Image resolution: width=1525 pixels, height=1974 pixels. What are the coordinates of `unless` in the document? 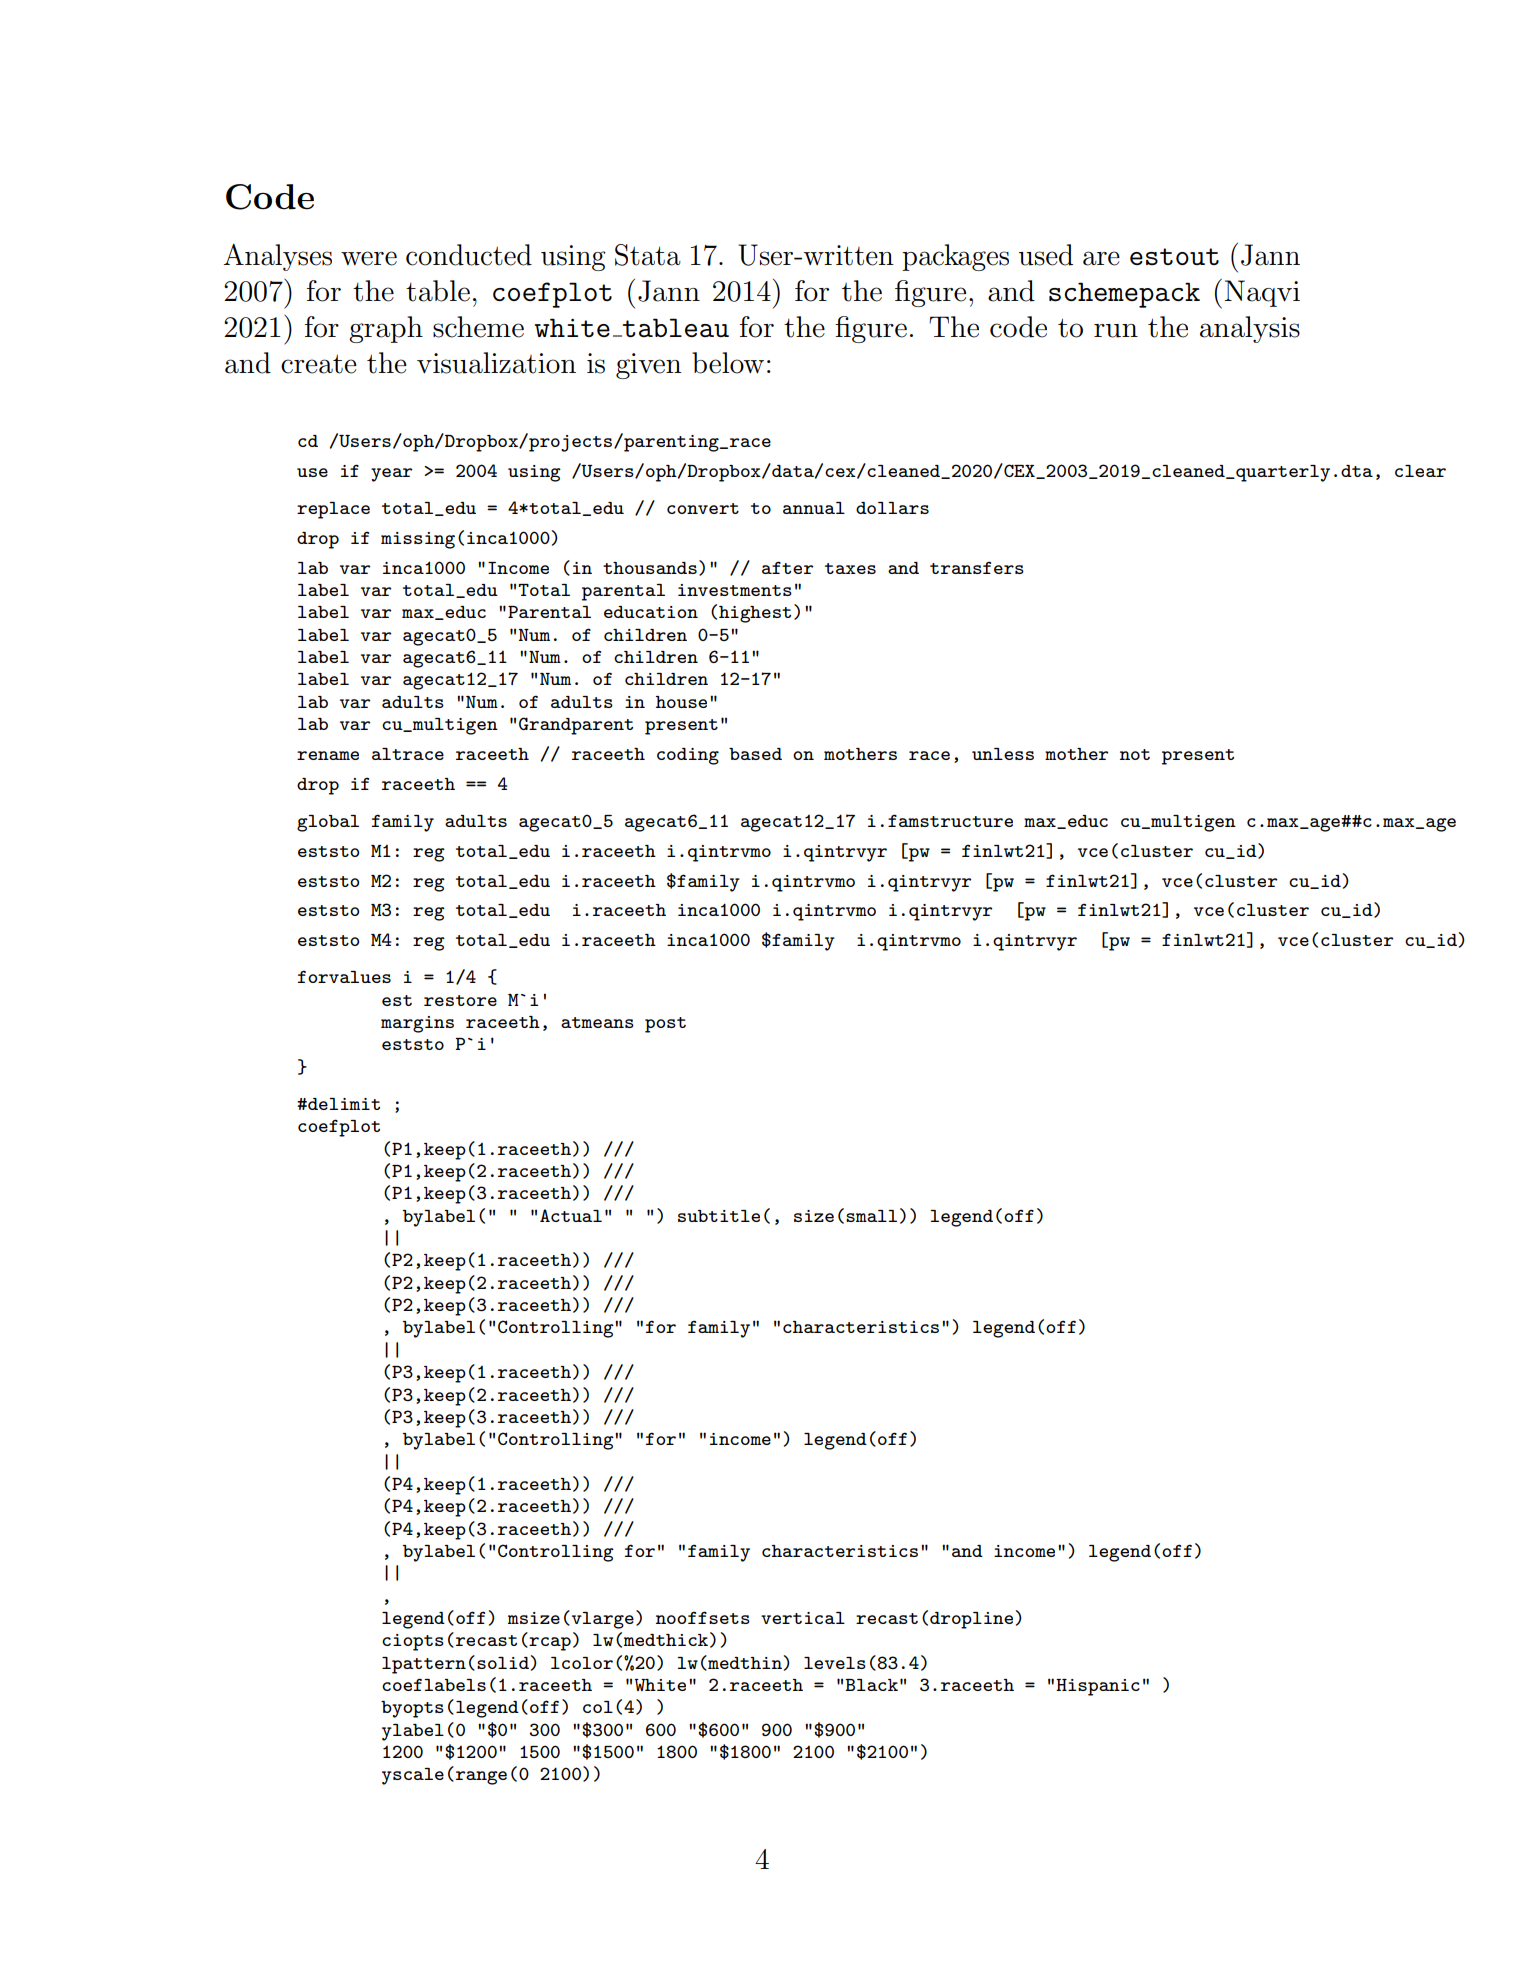 It's located at (1003, 754).
